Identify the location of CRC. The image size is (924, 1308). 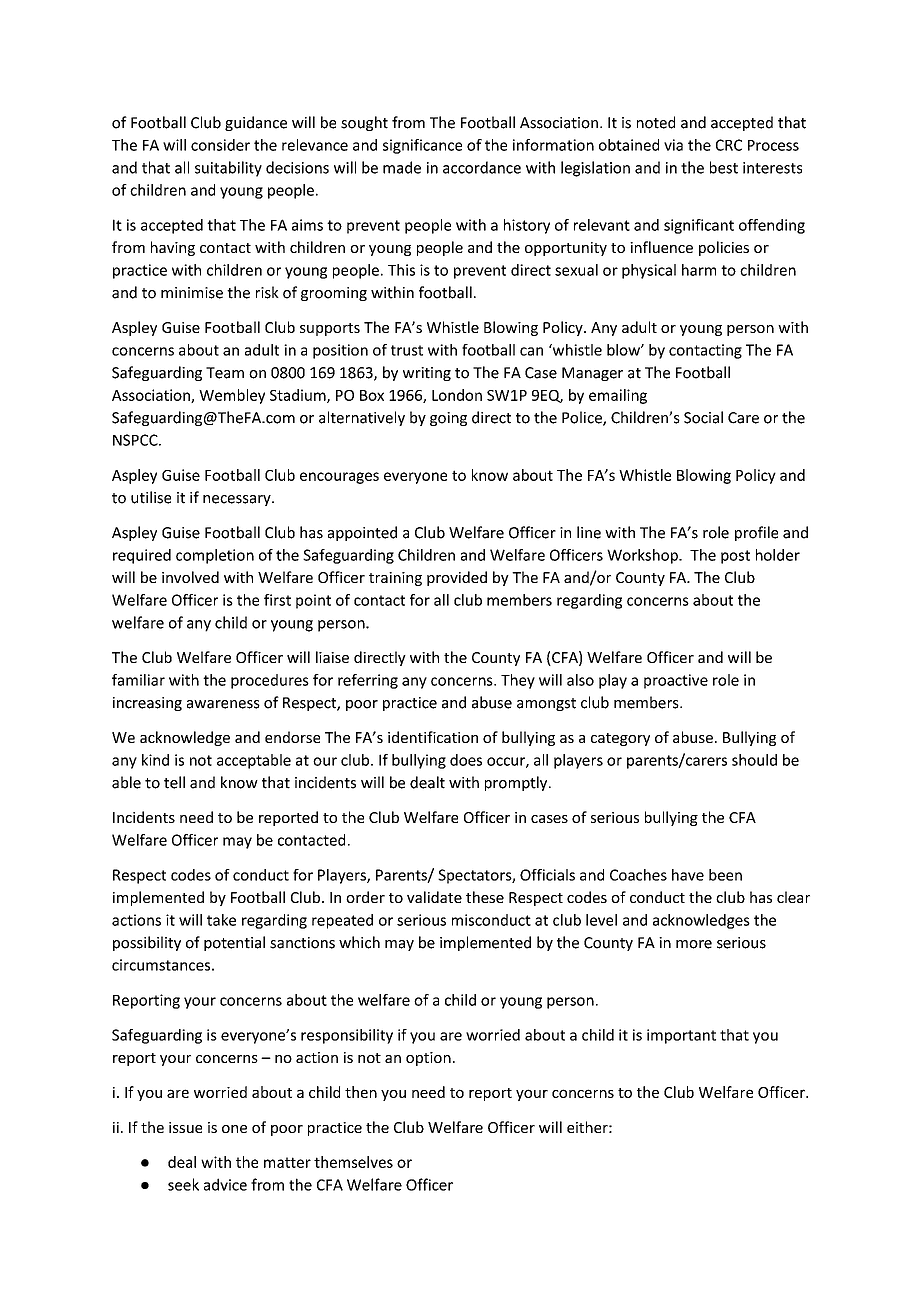
(729, 145).
